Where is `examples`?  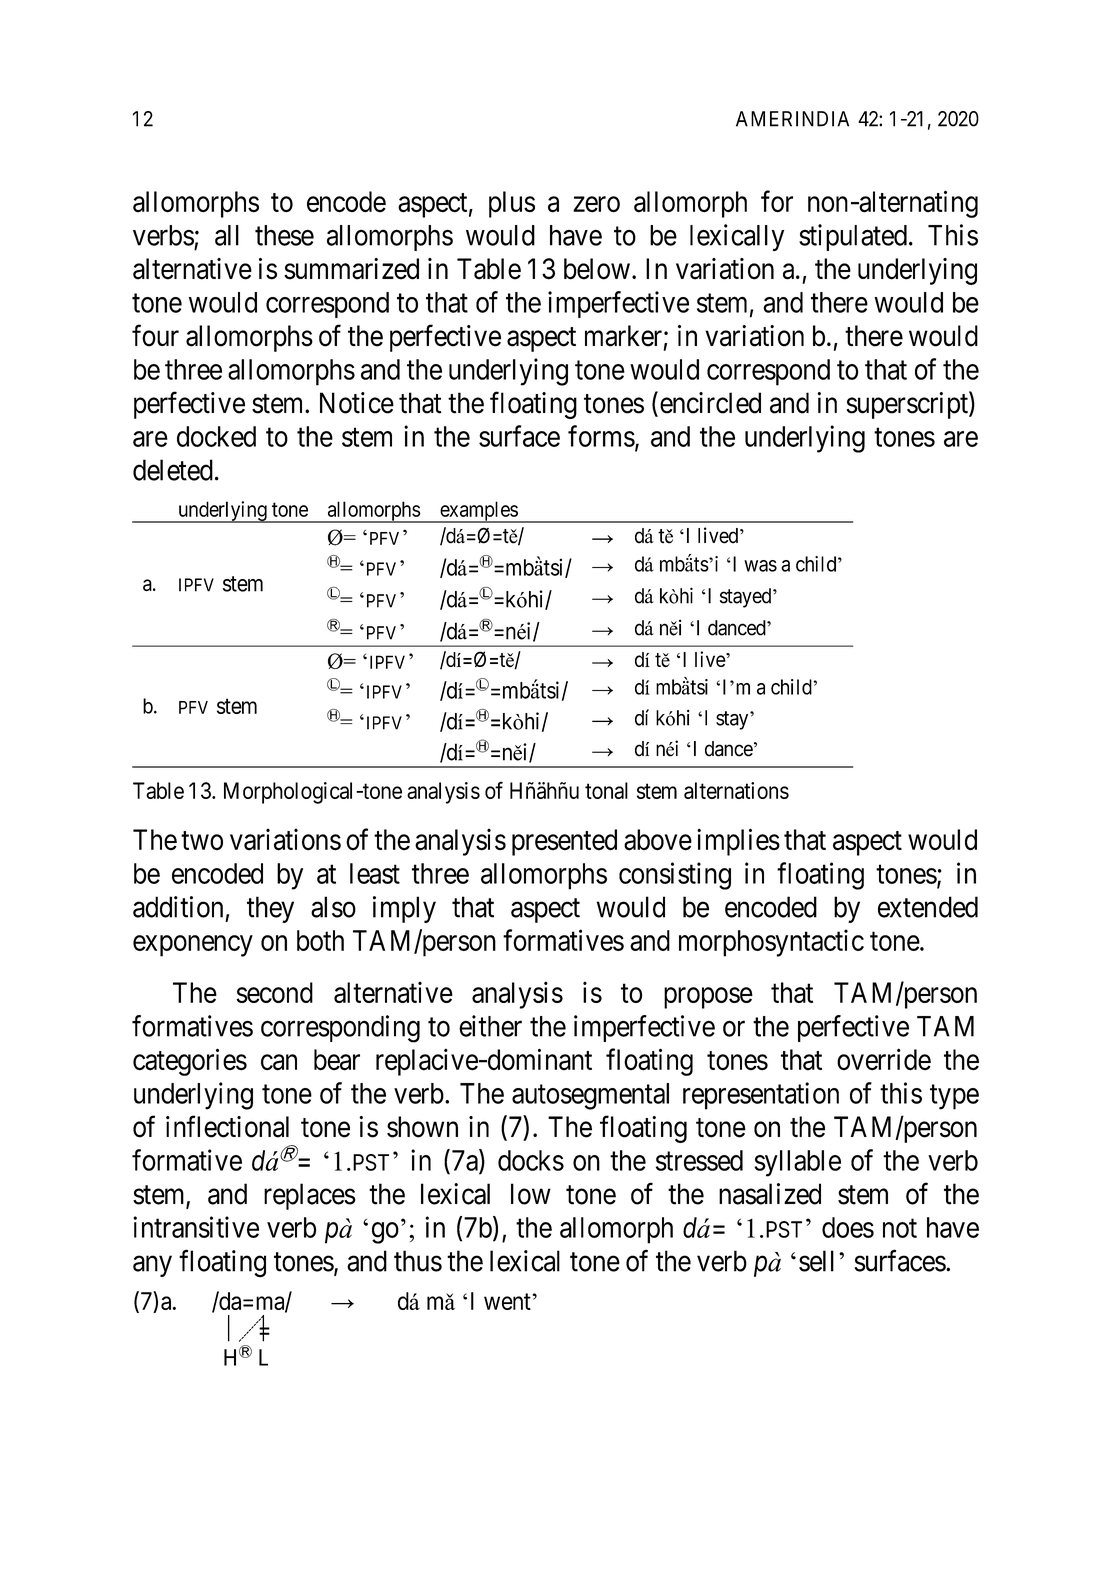 examples is located at coordinates (478, 512).
